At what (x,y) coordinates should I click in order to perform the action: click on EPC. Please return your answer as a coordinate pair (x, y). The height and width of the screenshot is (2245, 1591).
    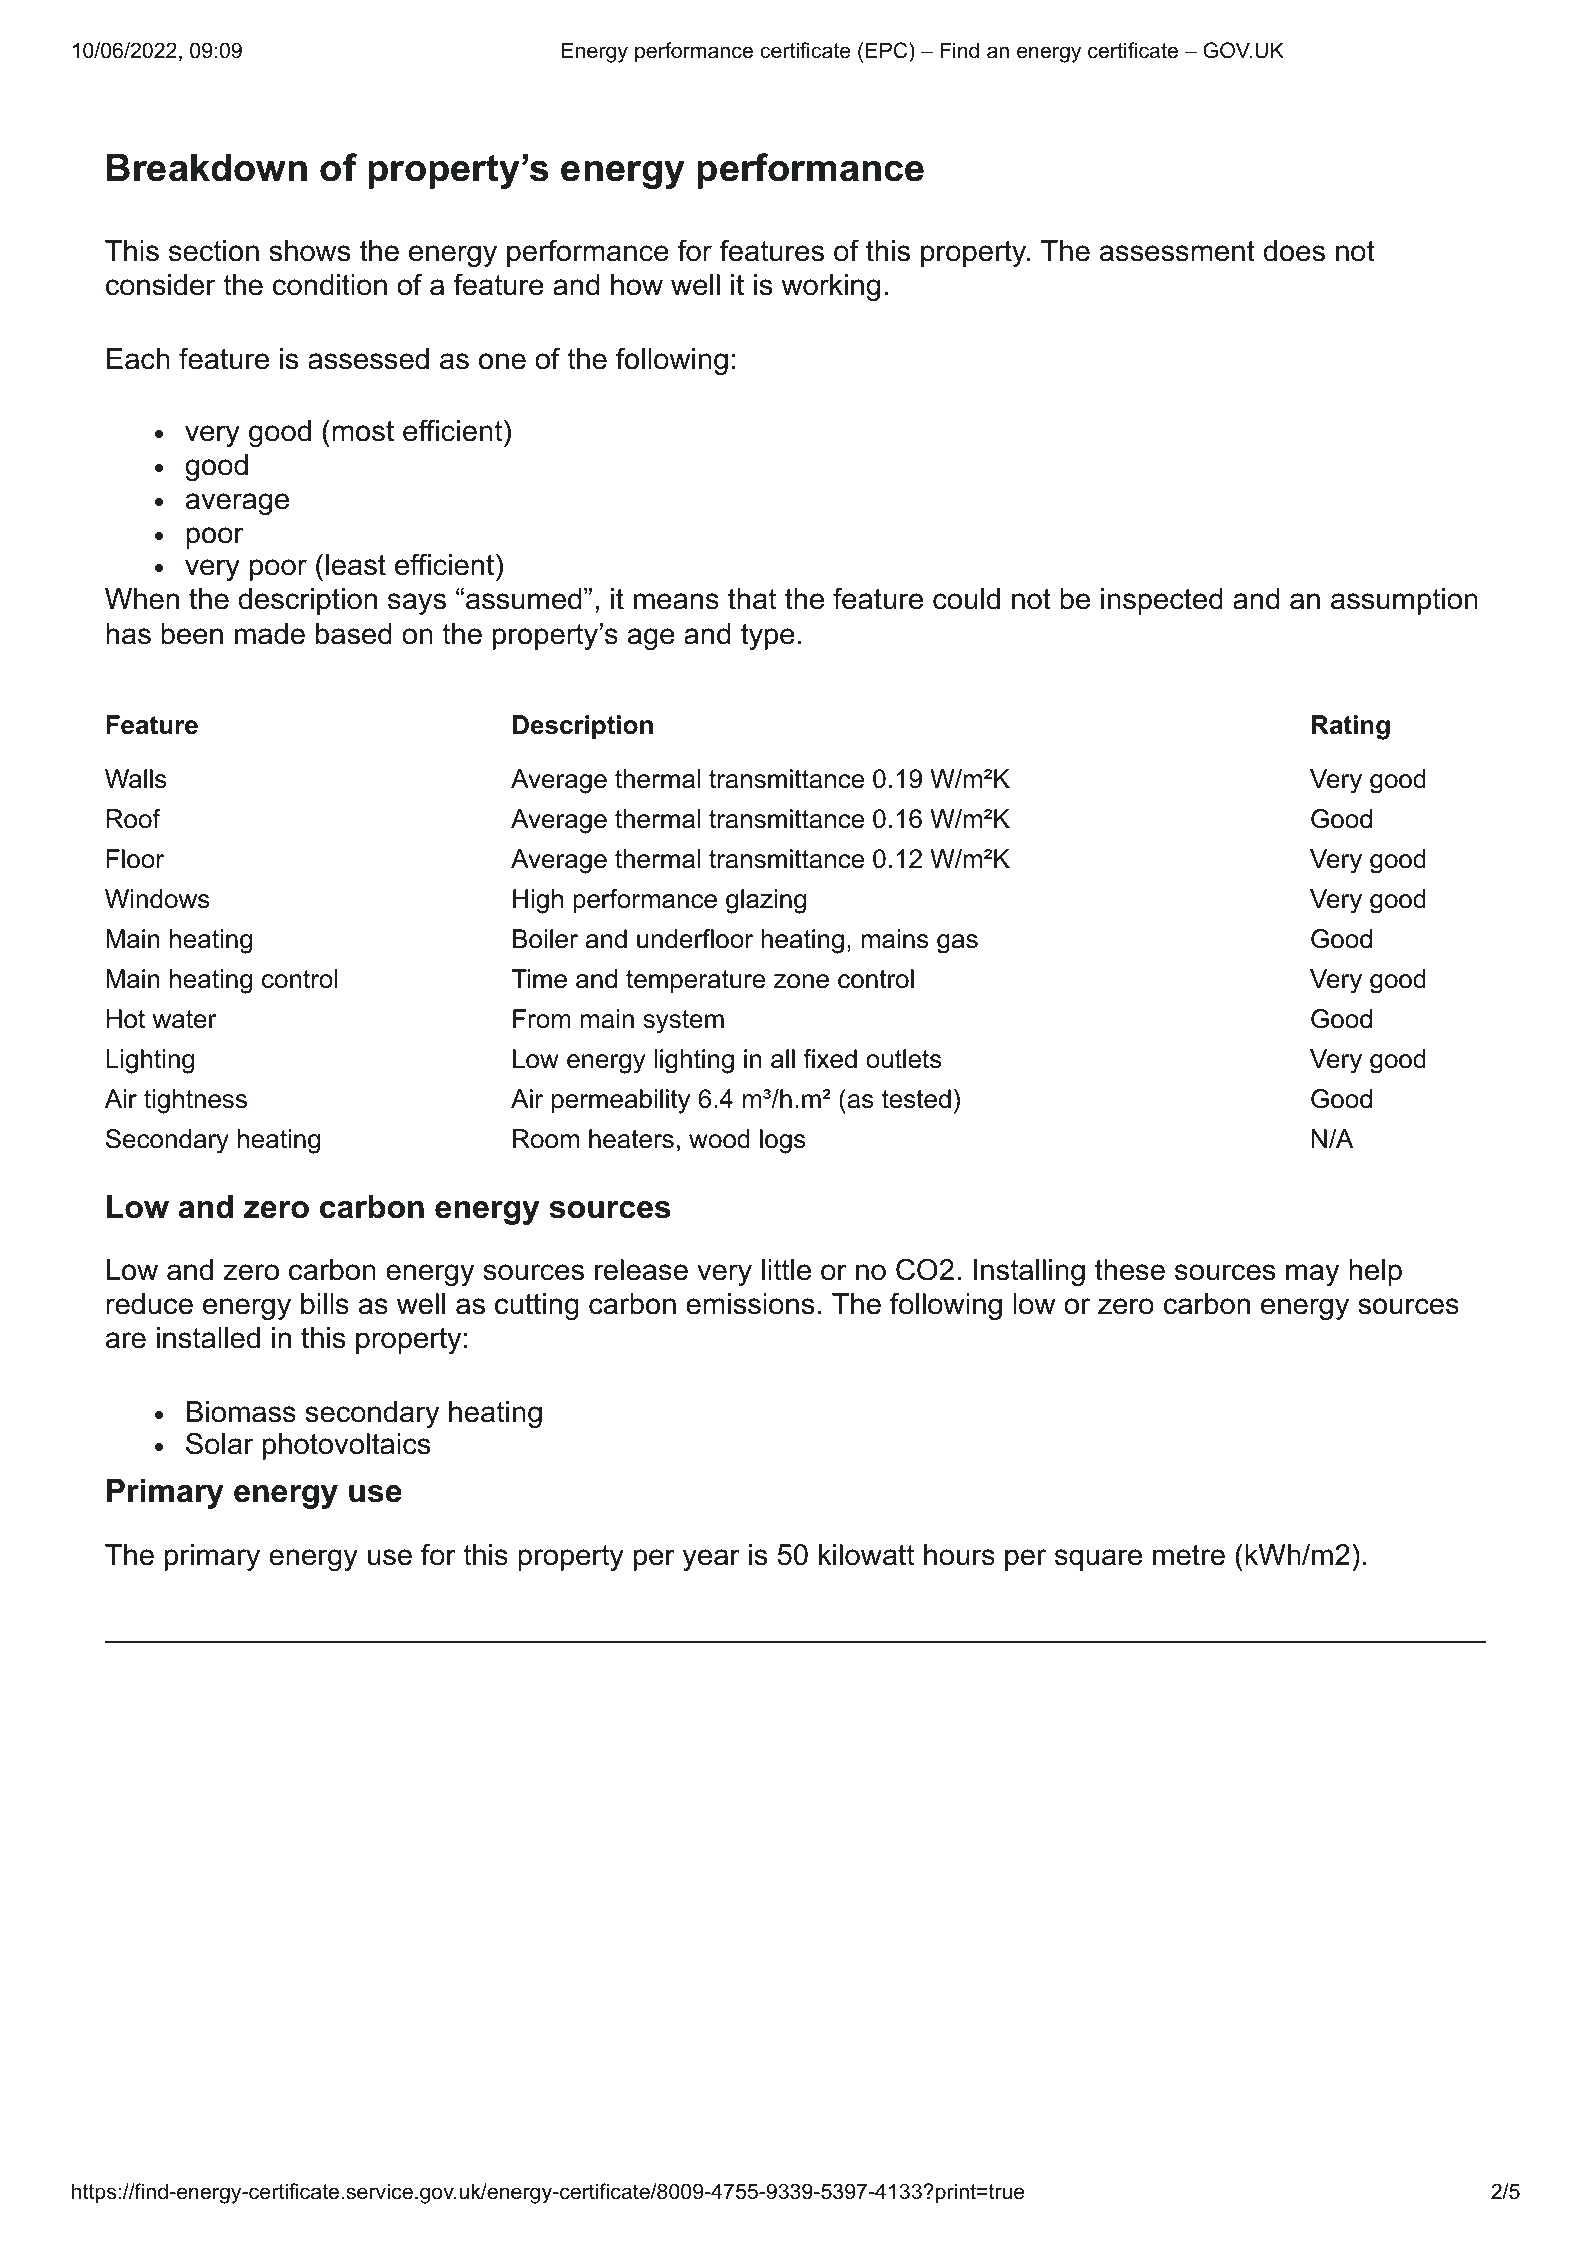
    Looking at the image, I should click on (888, 50).
